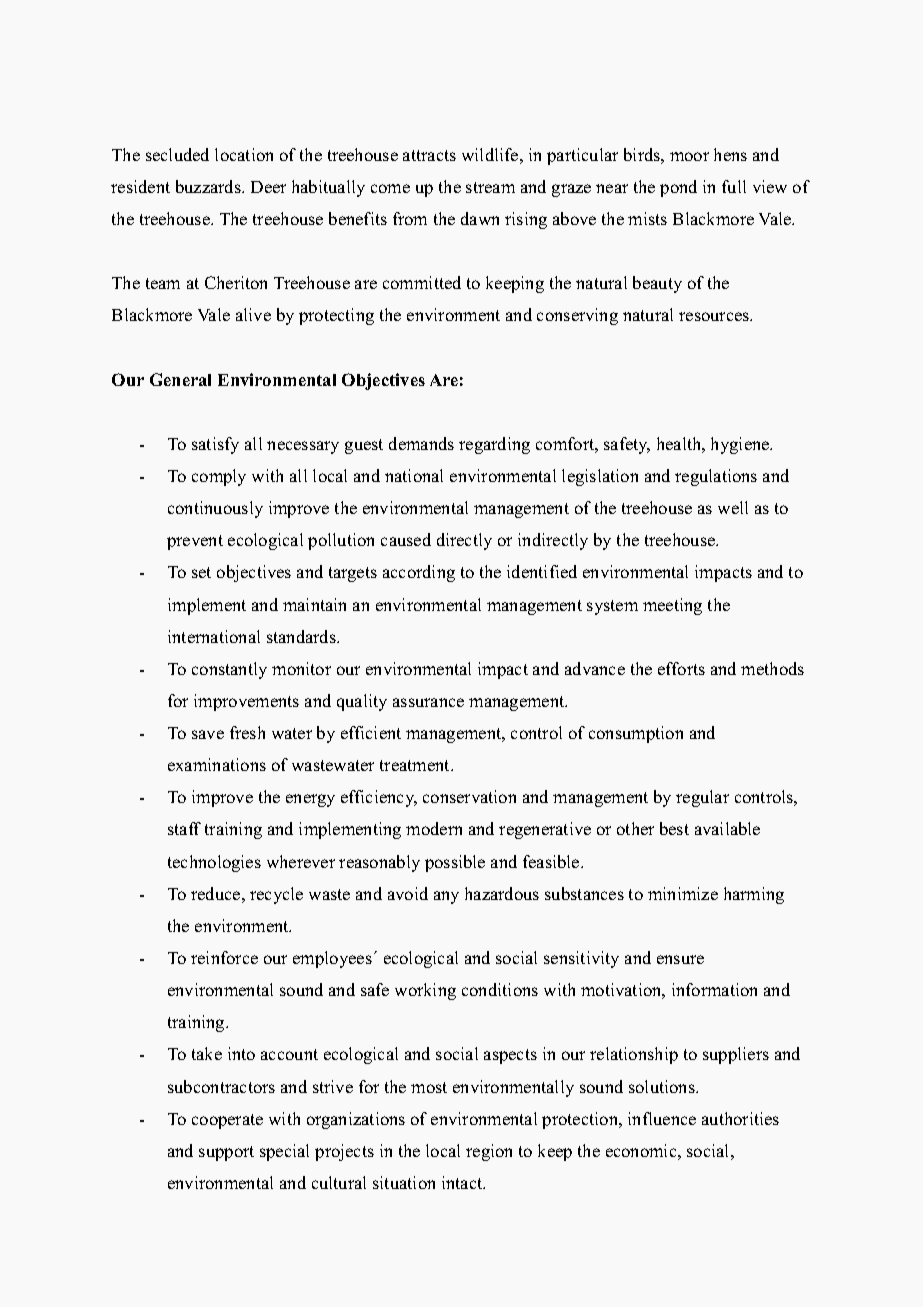 This page has width=924, height=1307. Describe the element at coordinates (416, 765) in the page. I see `treatment` at that location.
